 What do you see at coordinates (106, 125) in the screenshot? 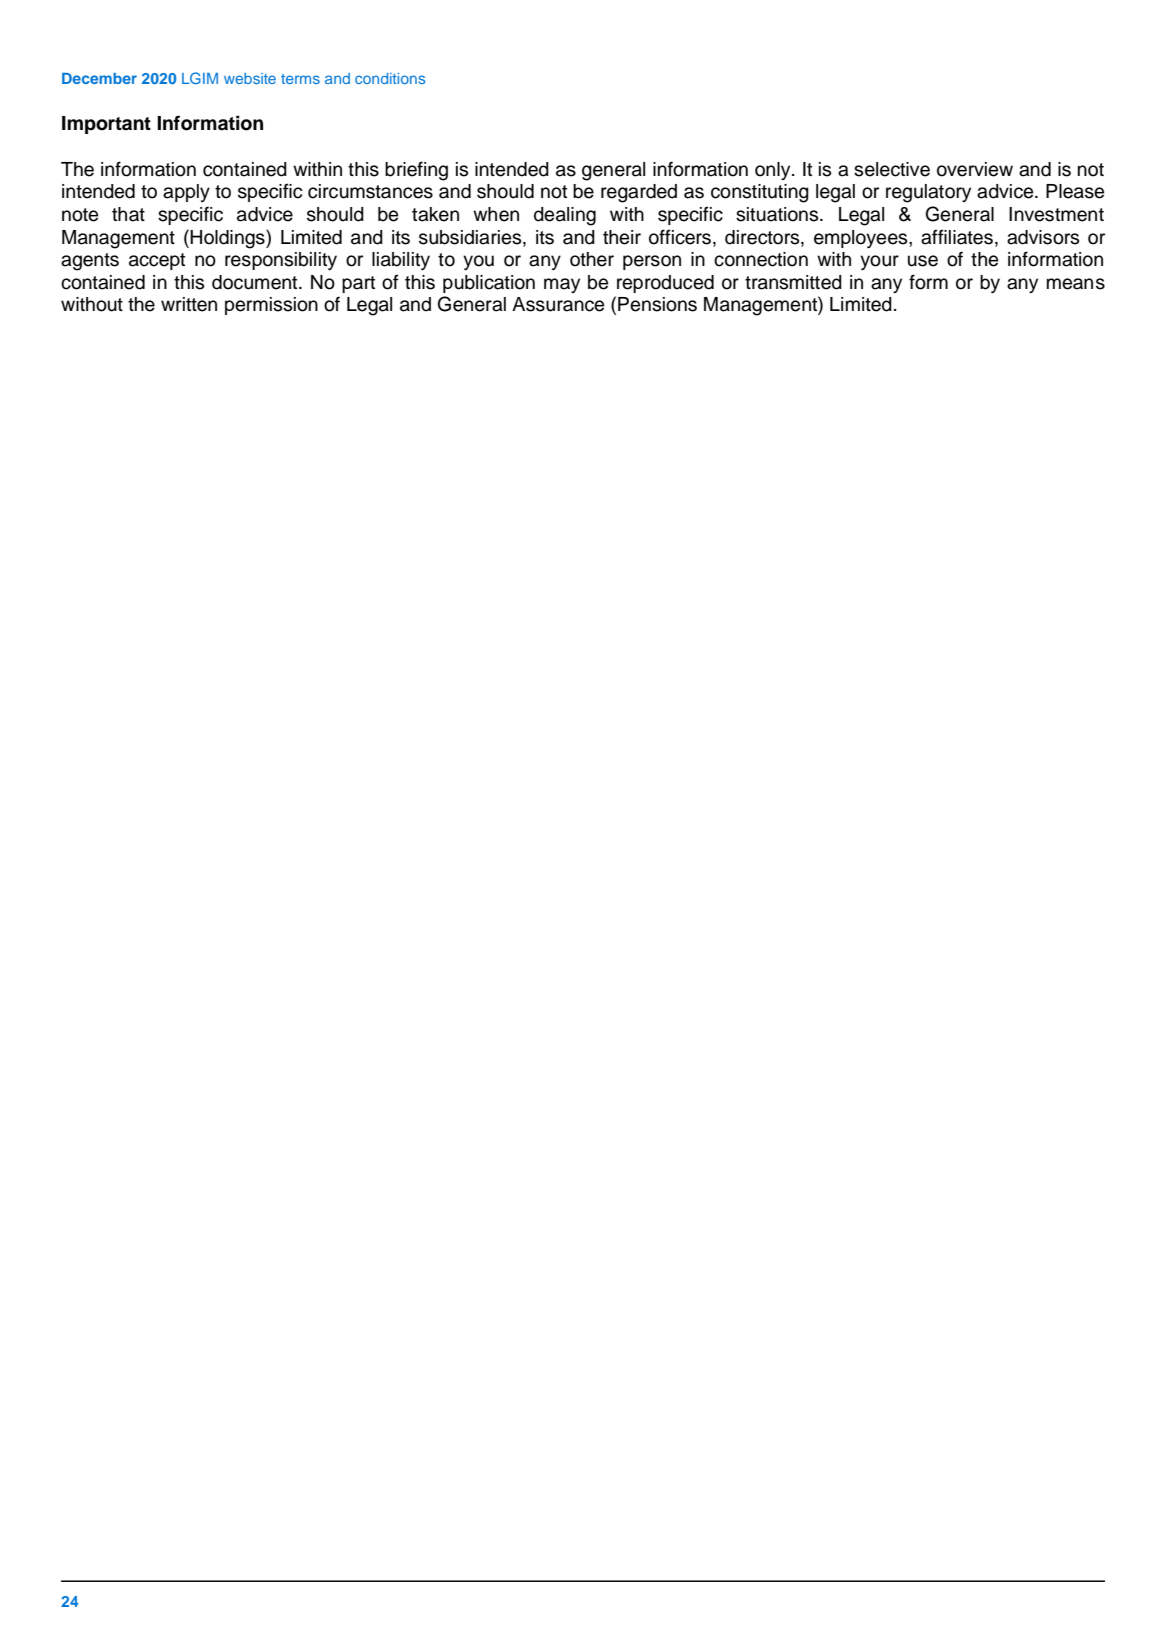
I see `Important` at bounding box center [106, 125].
